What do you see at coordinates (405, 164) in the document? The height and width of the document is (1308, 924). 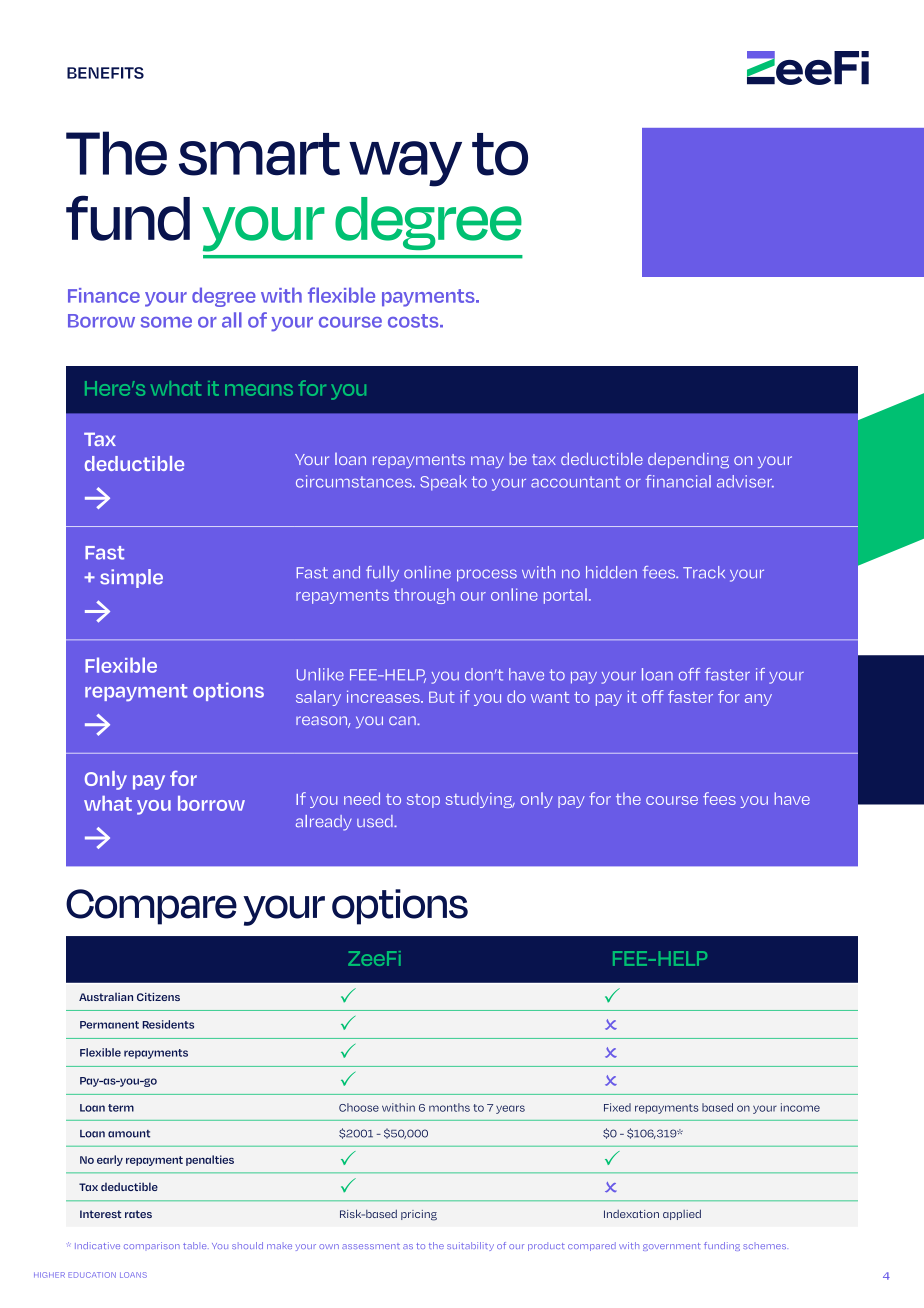 I see `way` at bounding box center [405, 164].
